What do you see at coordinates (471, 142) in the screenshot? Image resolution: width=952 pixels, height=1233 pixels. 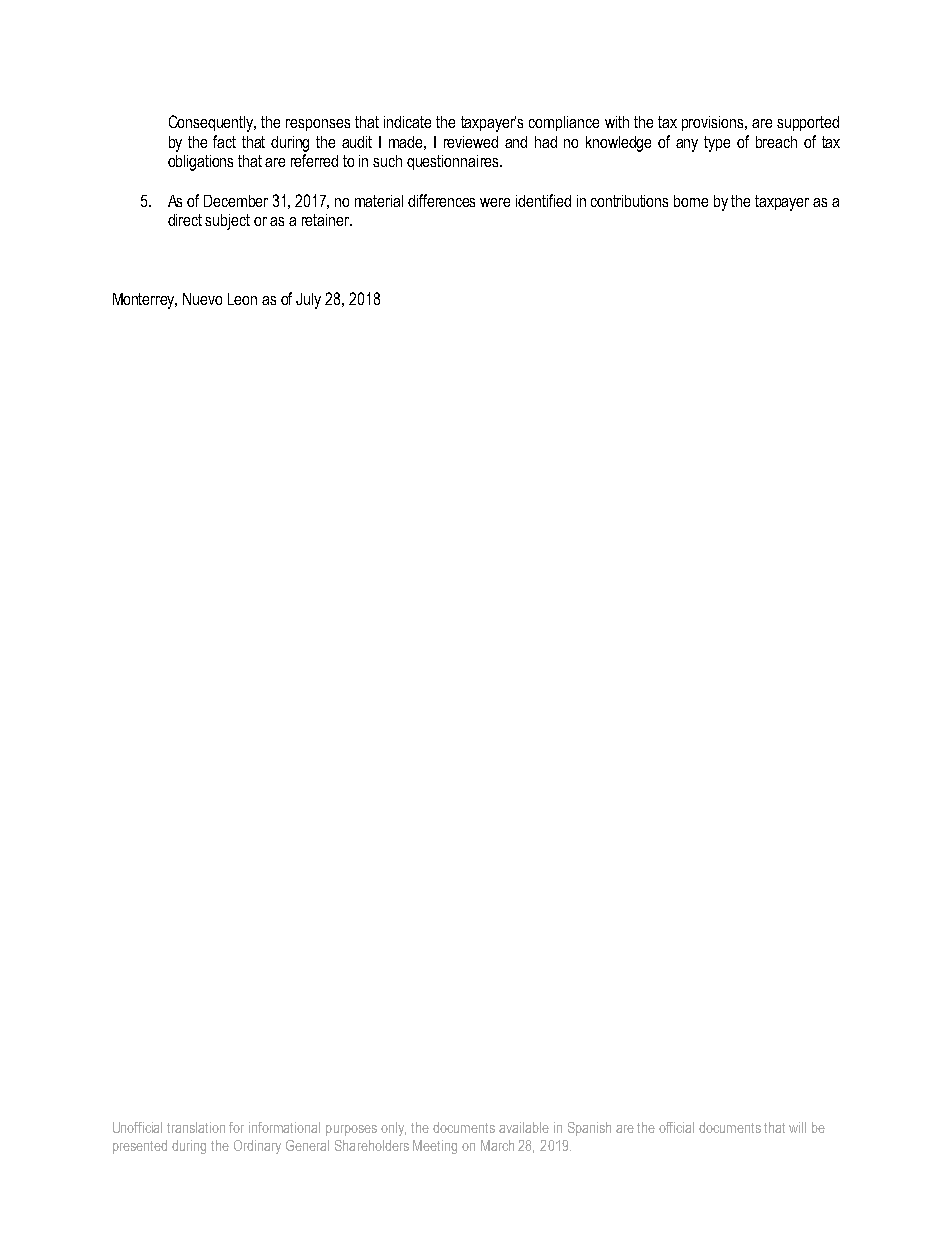 I see `reviewed` at bounding box center [471, 142].
